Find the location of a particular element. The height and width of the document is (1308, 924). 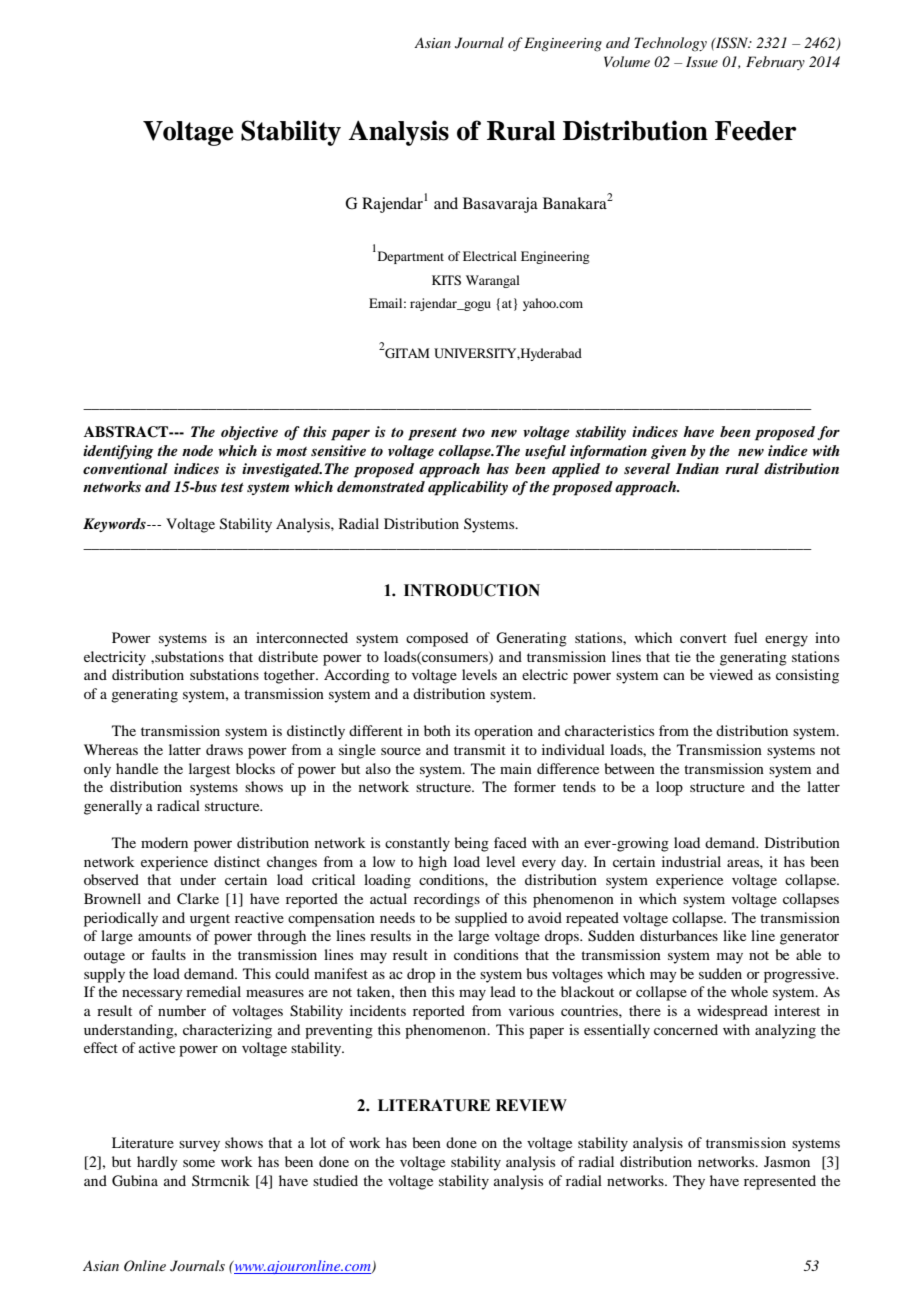

survey is located at coordinates (199, 1146).
